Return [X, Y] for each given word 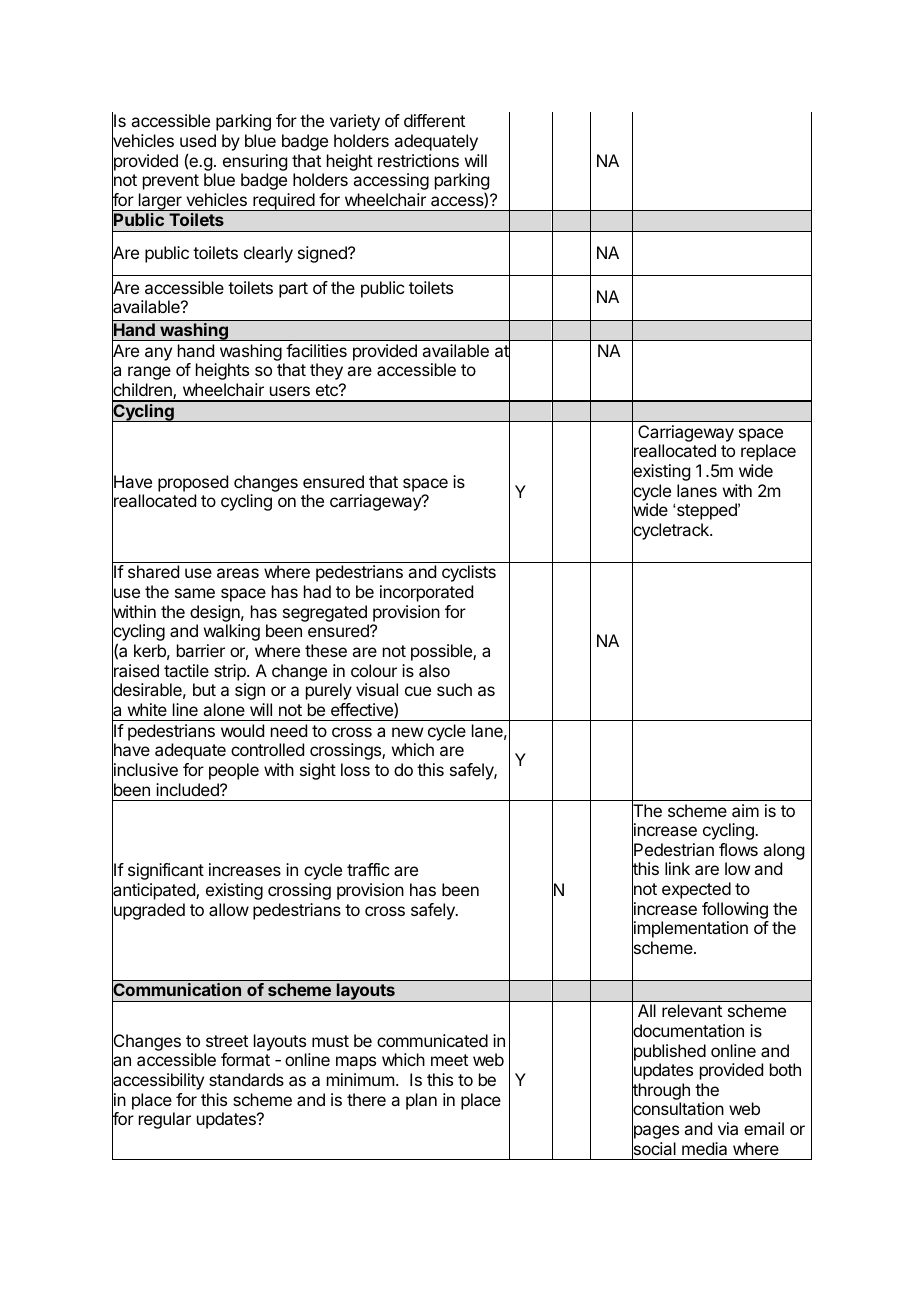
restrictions [418, 160]
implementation [690, 930]
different [434, 120]
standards [246, 1079]
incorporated [426, 593]
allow [229, 909]
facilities [316, 350]
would [242, 730]
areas [238, 573]
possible [442, 652]
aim [745, 810]
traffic [368, 869]
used [198, 140]
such [454, 689]
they [326, 371]
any [158, 354]
